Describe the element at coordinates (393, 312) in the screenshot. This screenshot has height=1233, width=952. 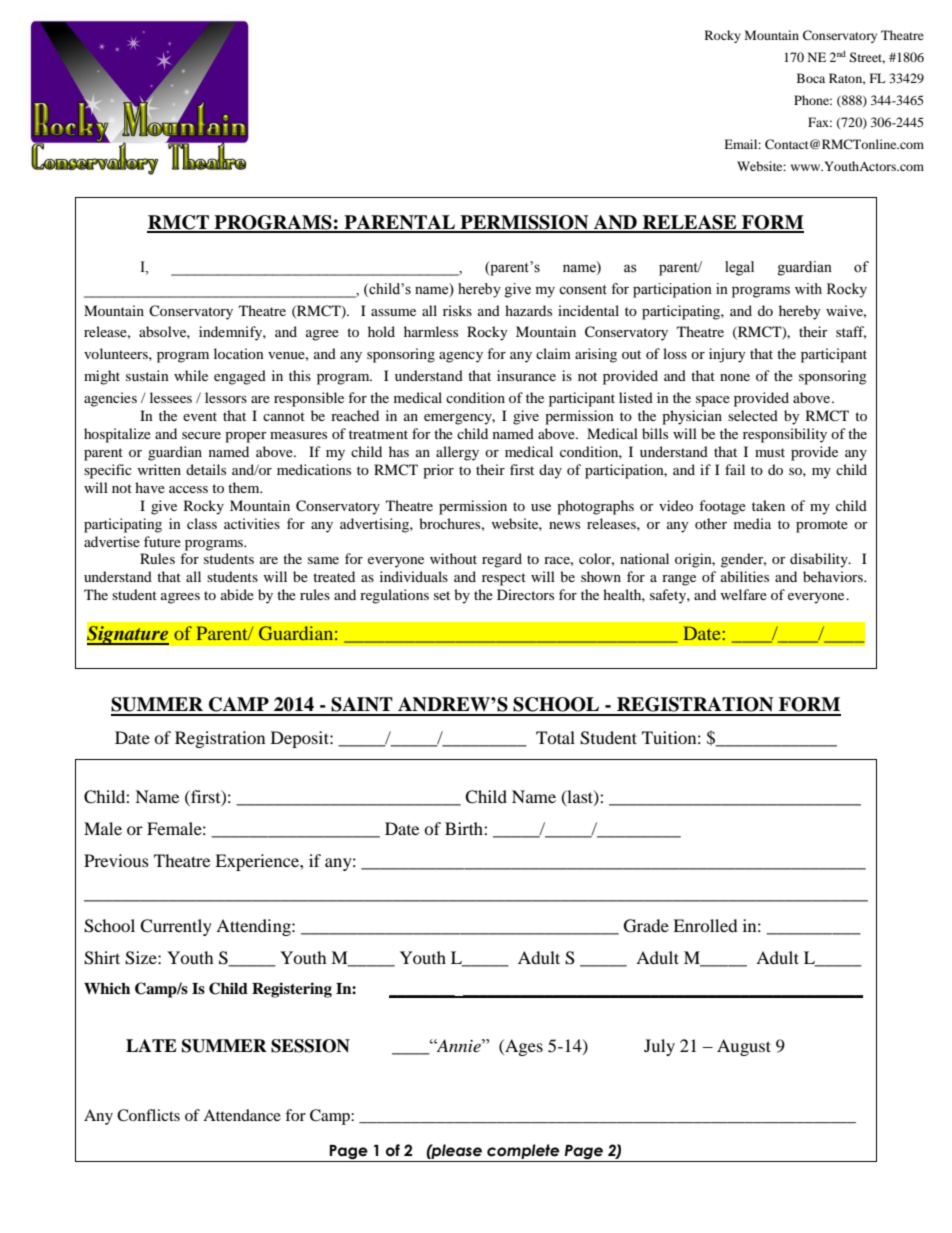
I see `assume` at that location.
